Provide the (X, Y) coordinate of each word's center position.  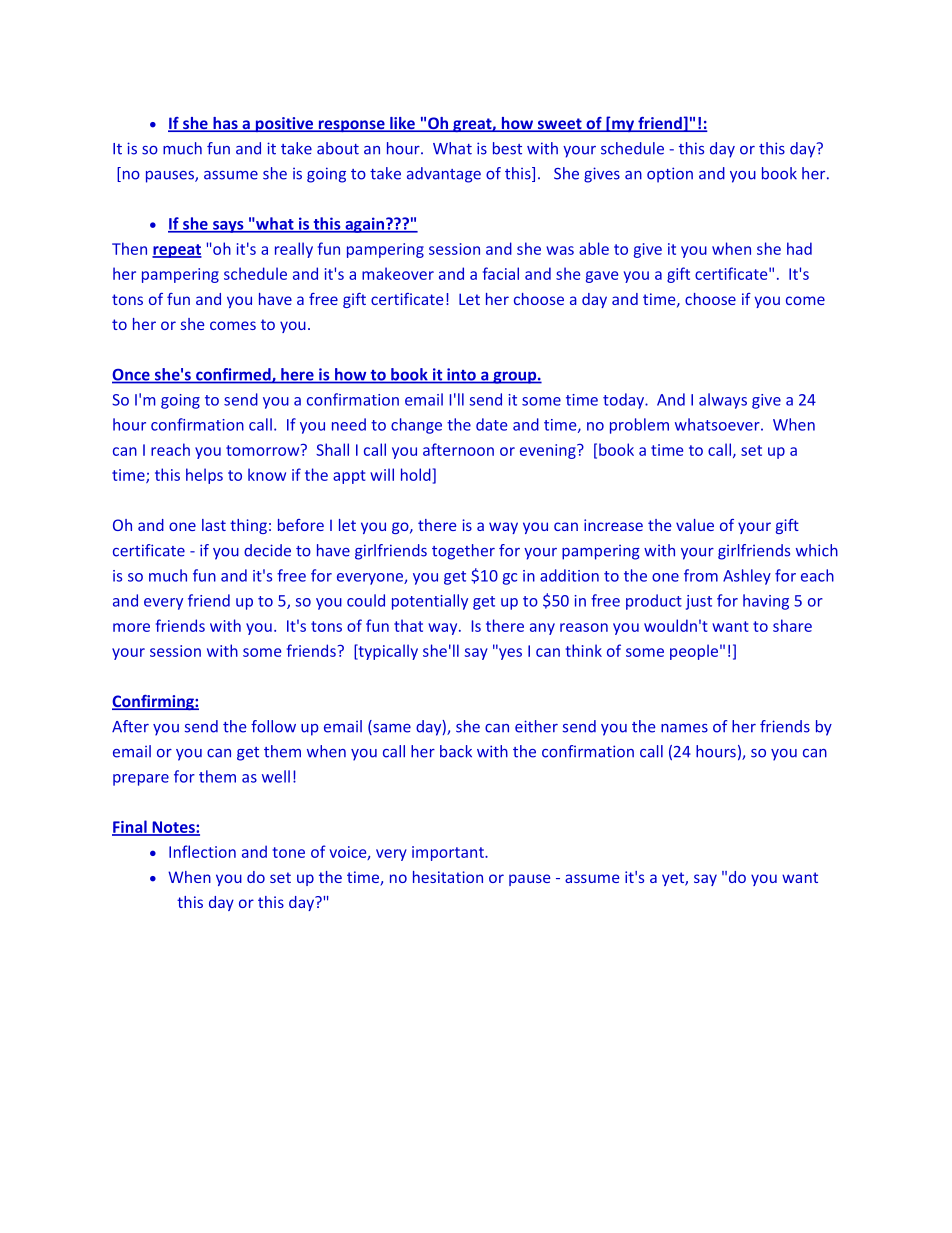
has (225, 124)
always (723, 401)
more (131, 627)
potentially (430, 602)
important (449, 853)
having (766, 602)
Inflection (202, 851)
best (507, 148)
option (670, 175)
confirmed (233, 375)
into (461, 375)
